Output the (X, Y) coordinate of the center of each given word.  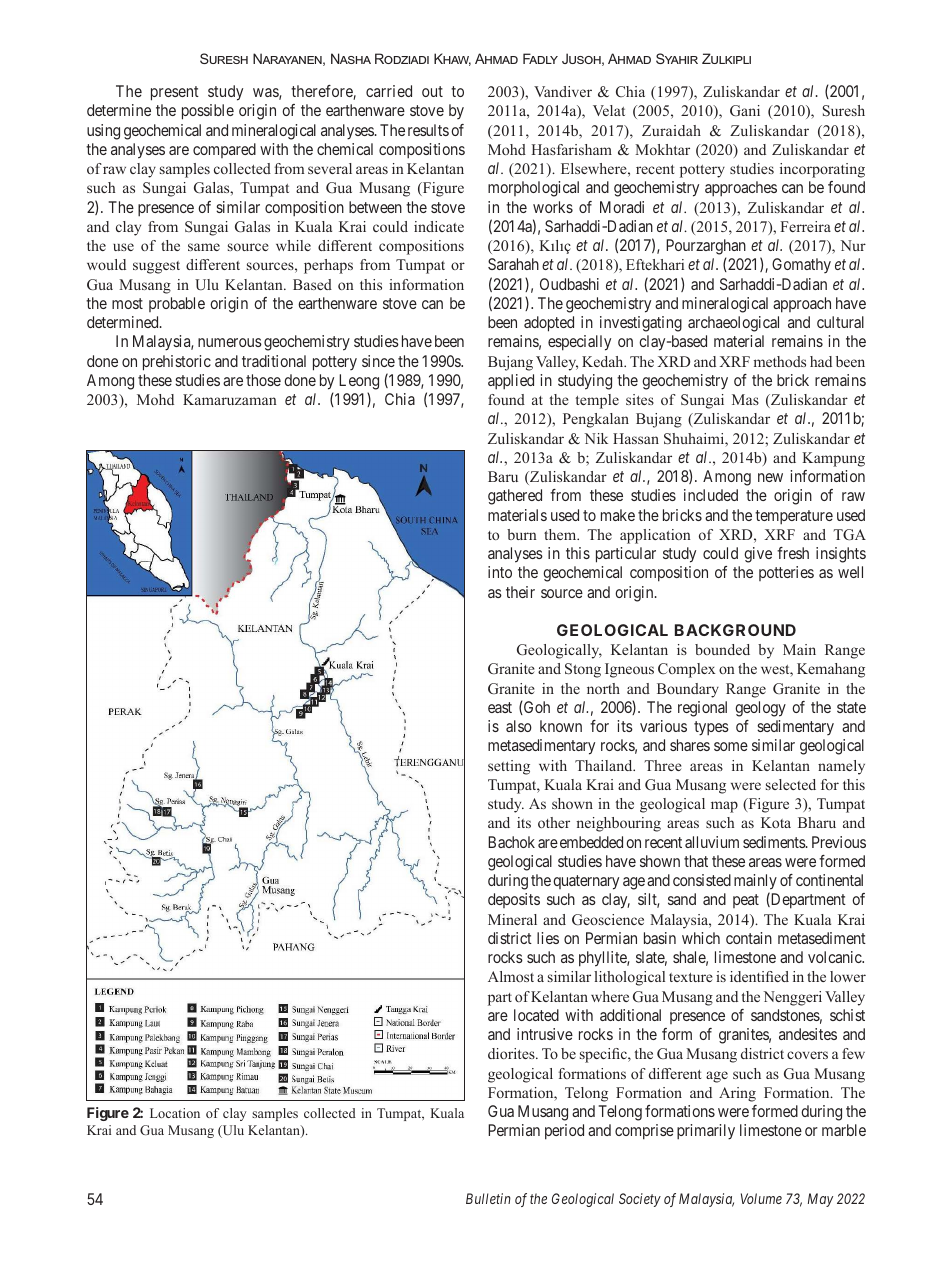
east (500, 707)
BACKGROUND (735, 630)
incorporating (822, 170)
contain (749, 938)
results (428, 130)
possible (208, 112)
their (520, 592)
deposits (514, 900)
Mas (745, 399)
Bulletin (488, 1198)
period (564, 1132)
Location (175, 1113)
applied (511, 382)
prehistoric (177, 363)
